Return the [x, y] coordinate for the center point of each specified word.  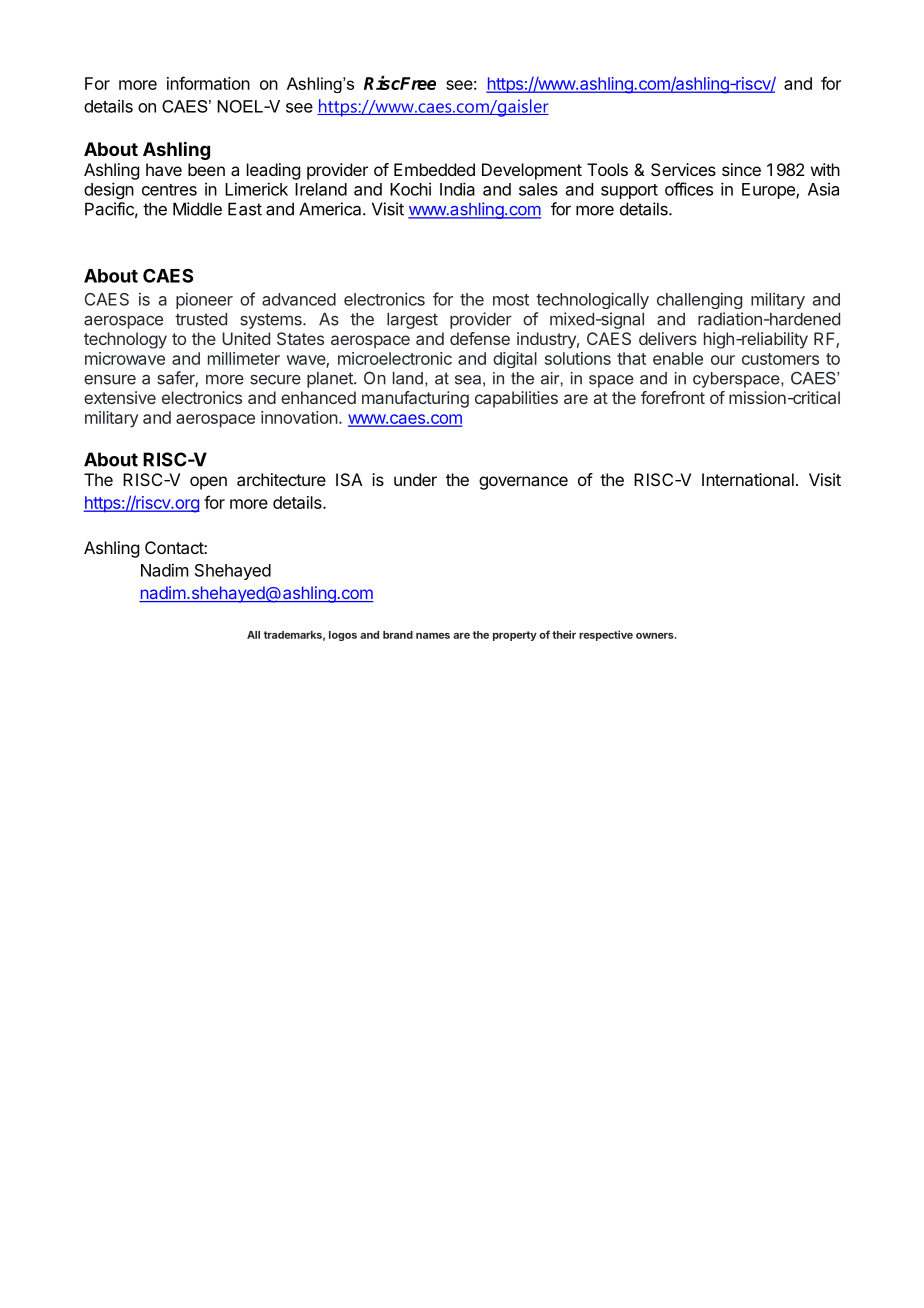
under [415, 479]
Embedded [434, 169]
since [741, 169]
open [208, 483]
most [511, 300]
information [208, 83]
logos [343, 636]
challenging [699, 300]
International [748, 479]
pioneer [204, 300]
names [433, 636]
